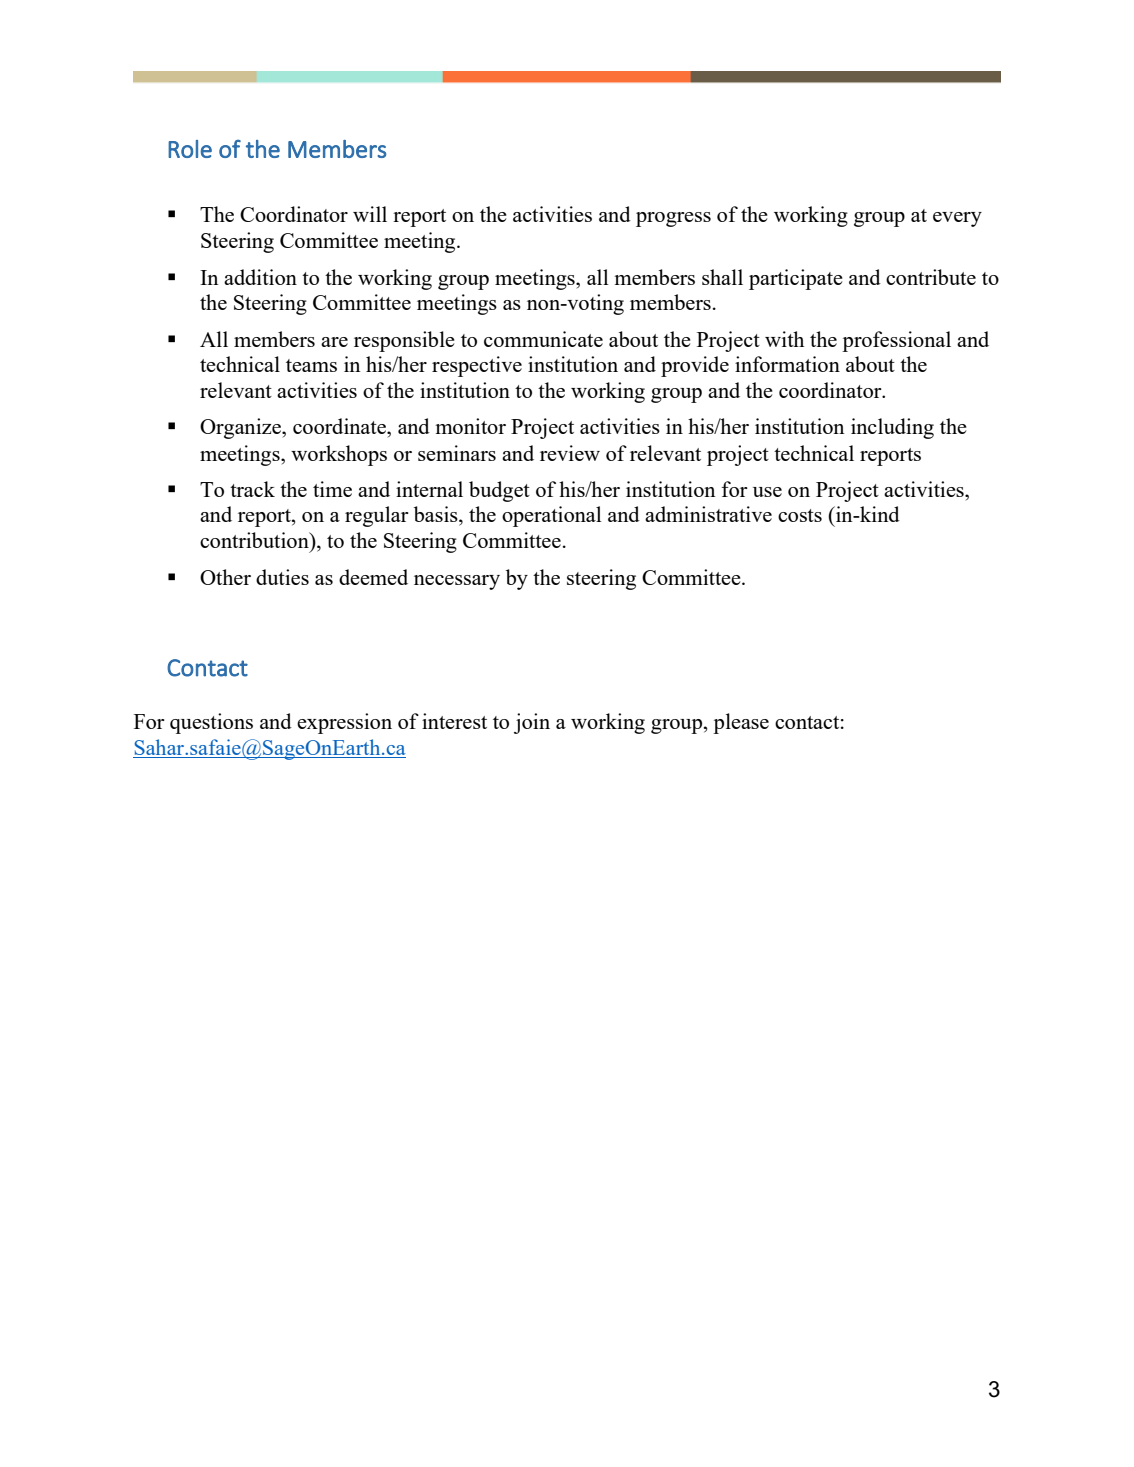 This document has height=1467, width=1134. I want to click on contribute, so click(931, 277).
